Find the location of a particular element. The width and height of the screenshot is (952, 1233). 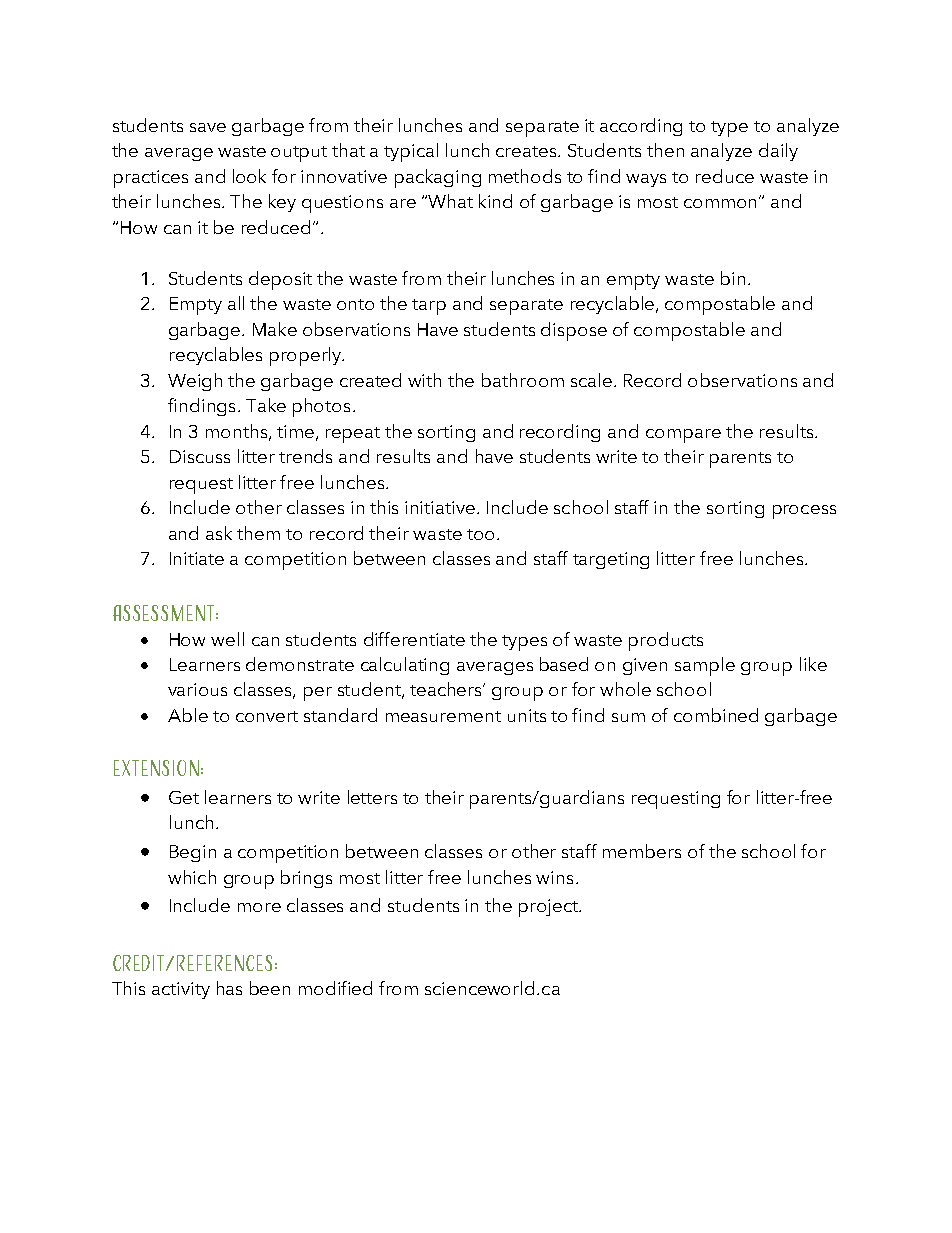

combined is located at coordinates (716, 715).
